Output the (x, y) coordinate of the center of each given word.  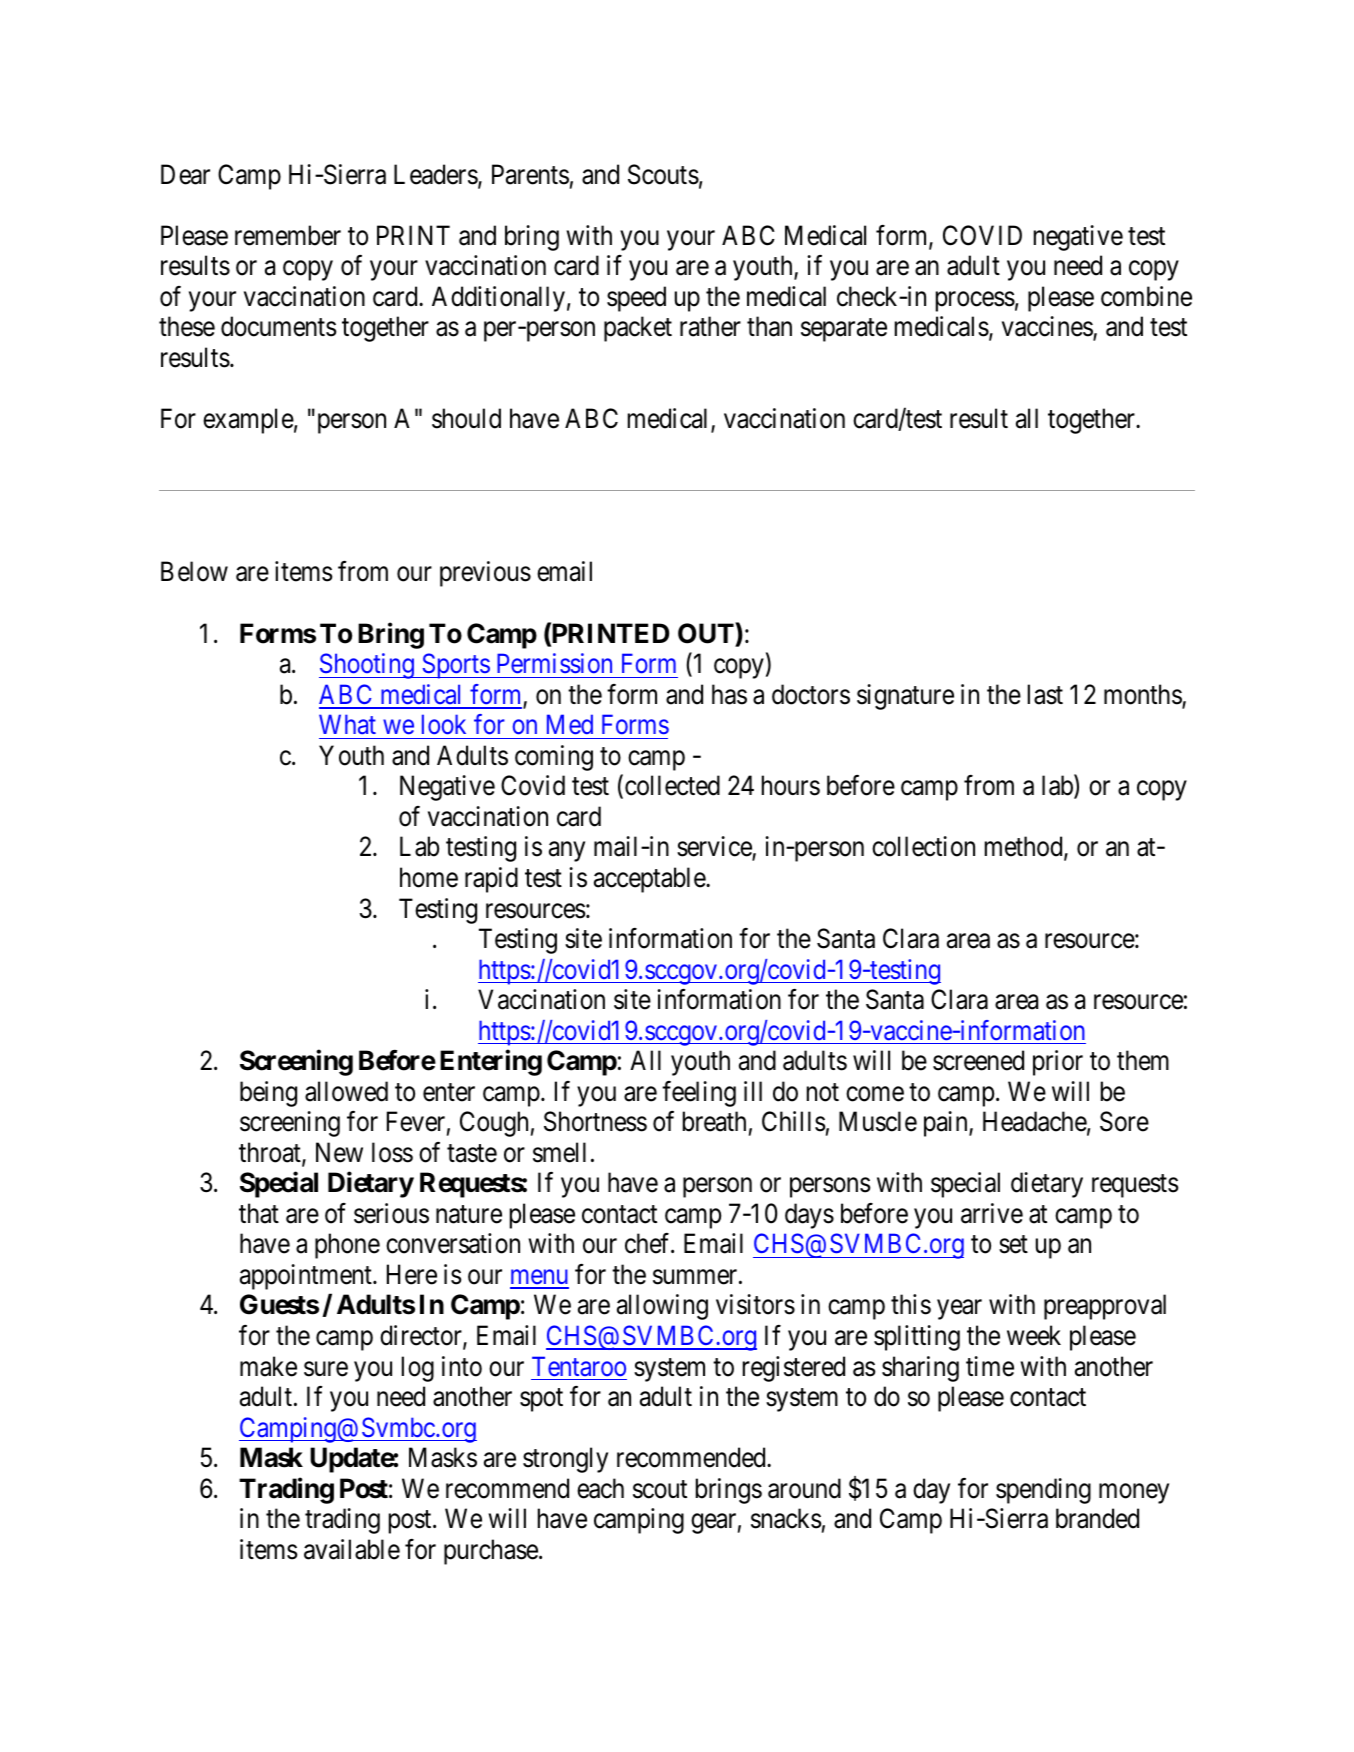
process (975, 301)
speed (636, 299)
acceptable (650, 880)
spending (1043, 1491)
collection (923, 846)
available (352, 1549)
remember (288, 235)
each (600, 1488)
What (347, 724)
